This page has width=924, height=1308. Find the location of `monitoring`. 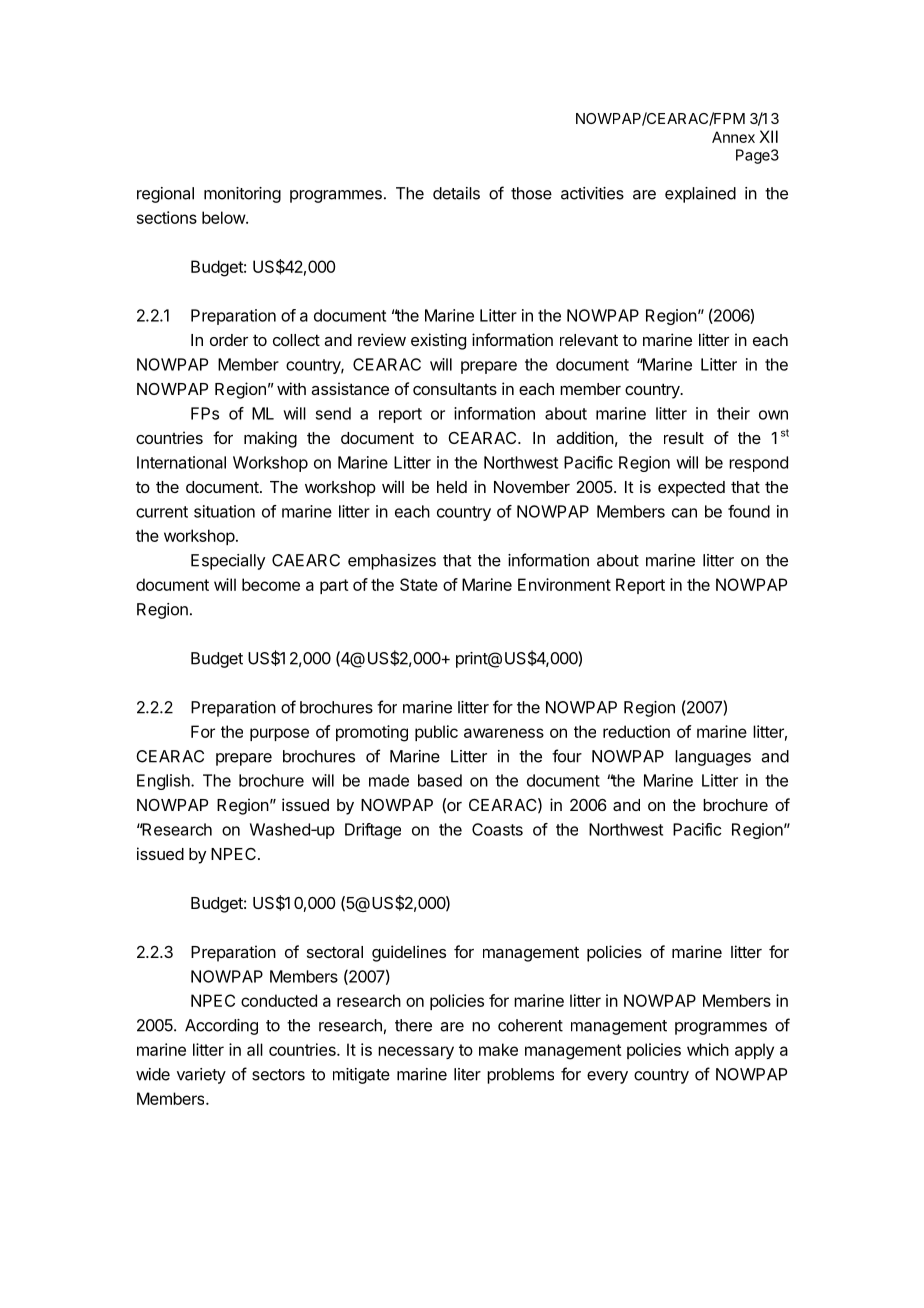

monitoring is located at coordinates (242, 195).
